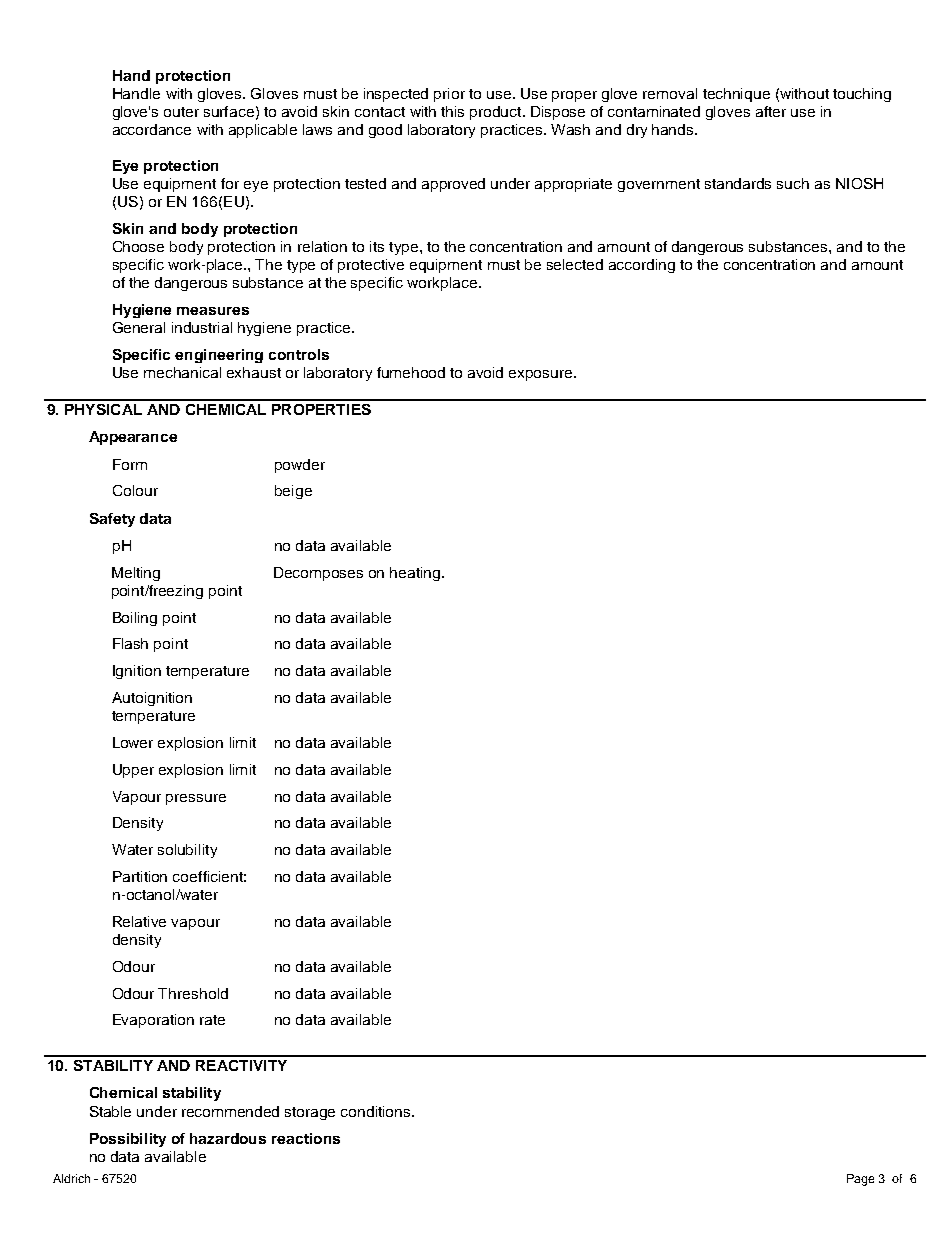 Image resolution: width=952 pixels, height=1233 pixels. Describe the element at coordinates (452, 111) in the screenshot. I see `this` at that location.
